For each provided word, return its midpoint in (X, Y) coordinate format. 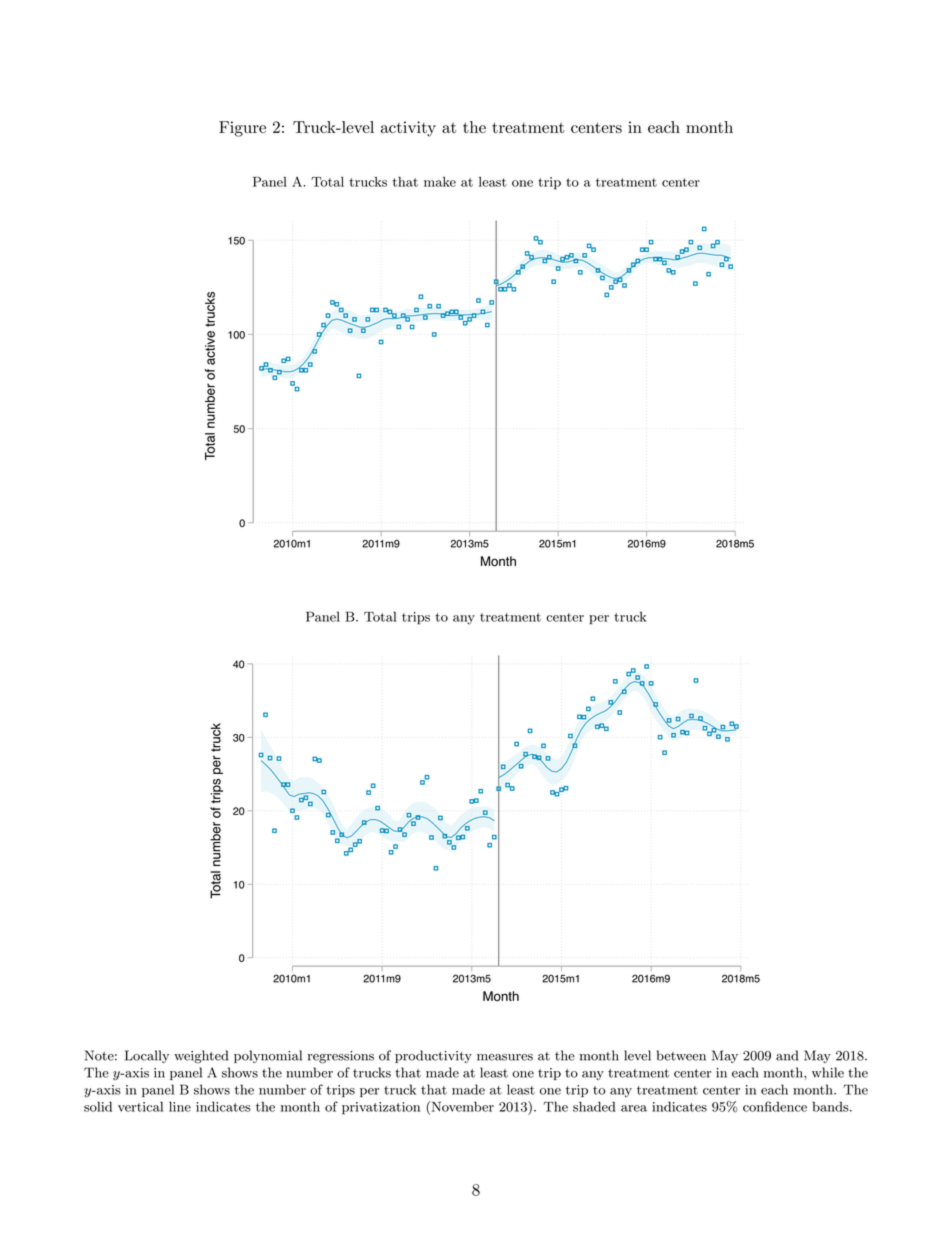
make (440, 182)
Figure (242, 129)
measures (505, 1057)
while (828, 1072)
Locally (147, 1056)
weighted (201, 1057)
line (180, 1106)
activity (408, 129)
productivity (433, 1056)
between (681, 1055)
